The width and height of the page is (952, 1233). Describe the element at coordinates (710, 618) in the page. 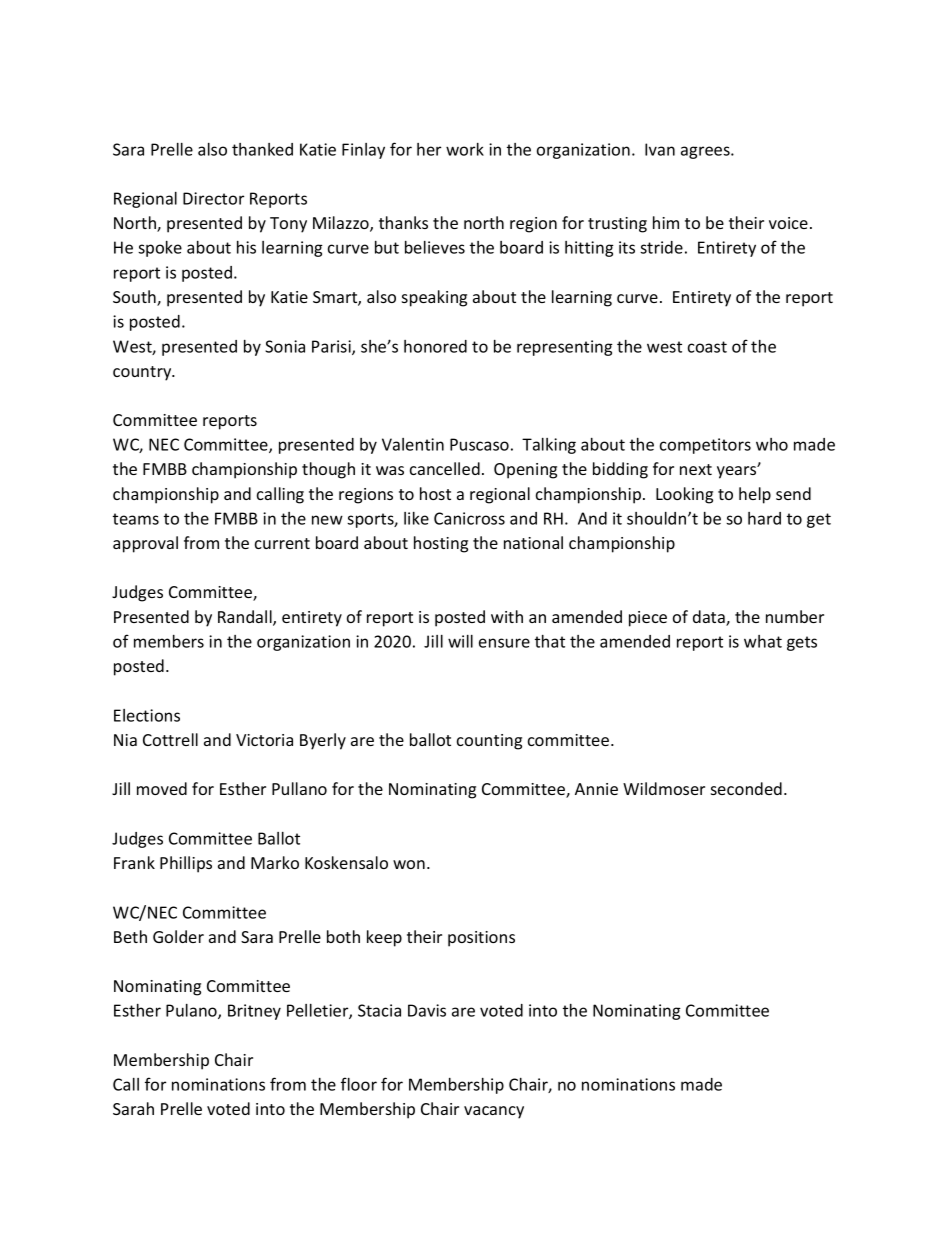

I see `data` at that location.
